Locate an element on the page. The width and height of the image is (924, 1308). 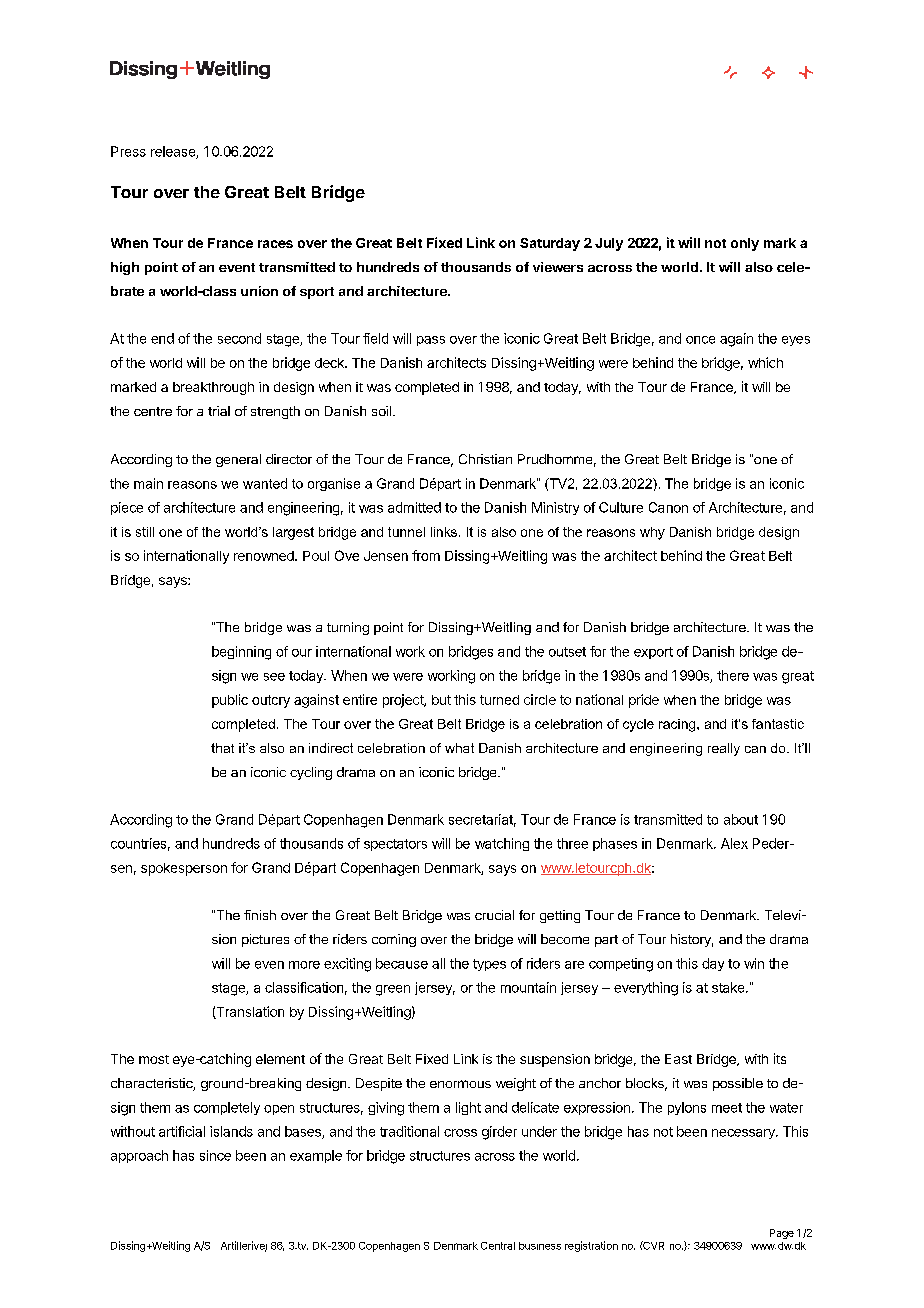
union is located at coordinates (259, 291).
